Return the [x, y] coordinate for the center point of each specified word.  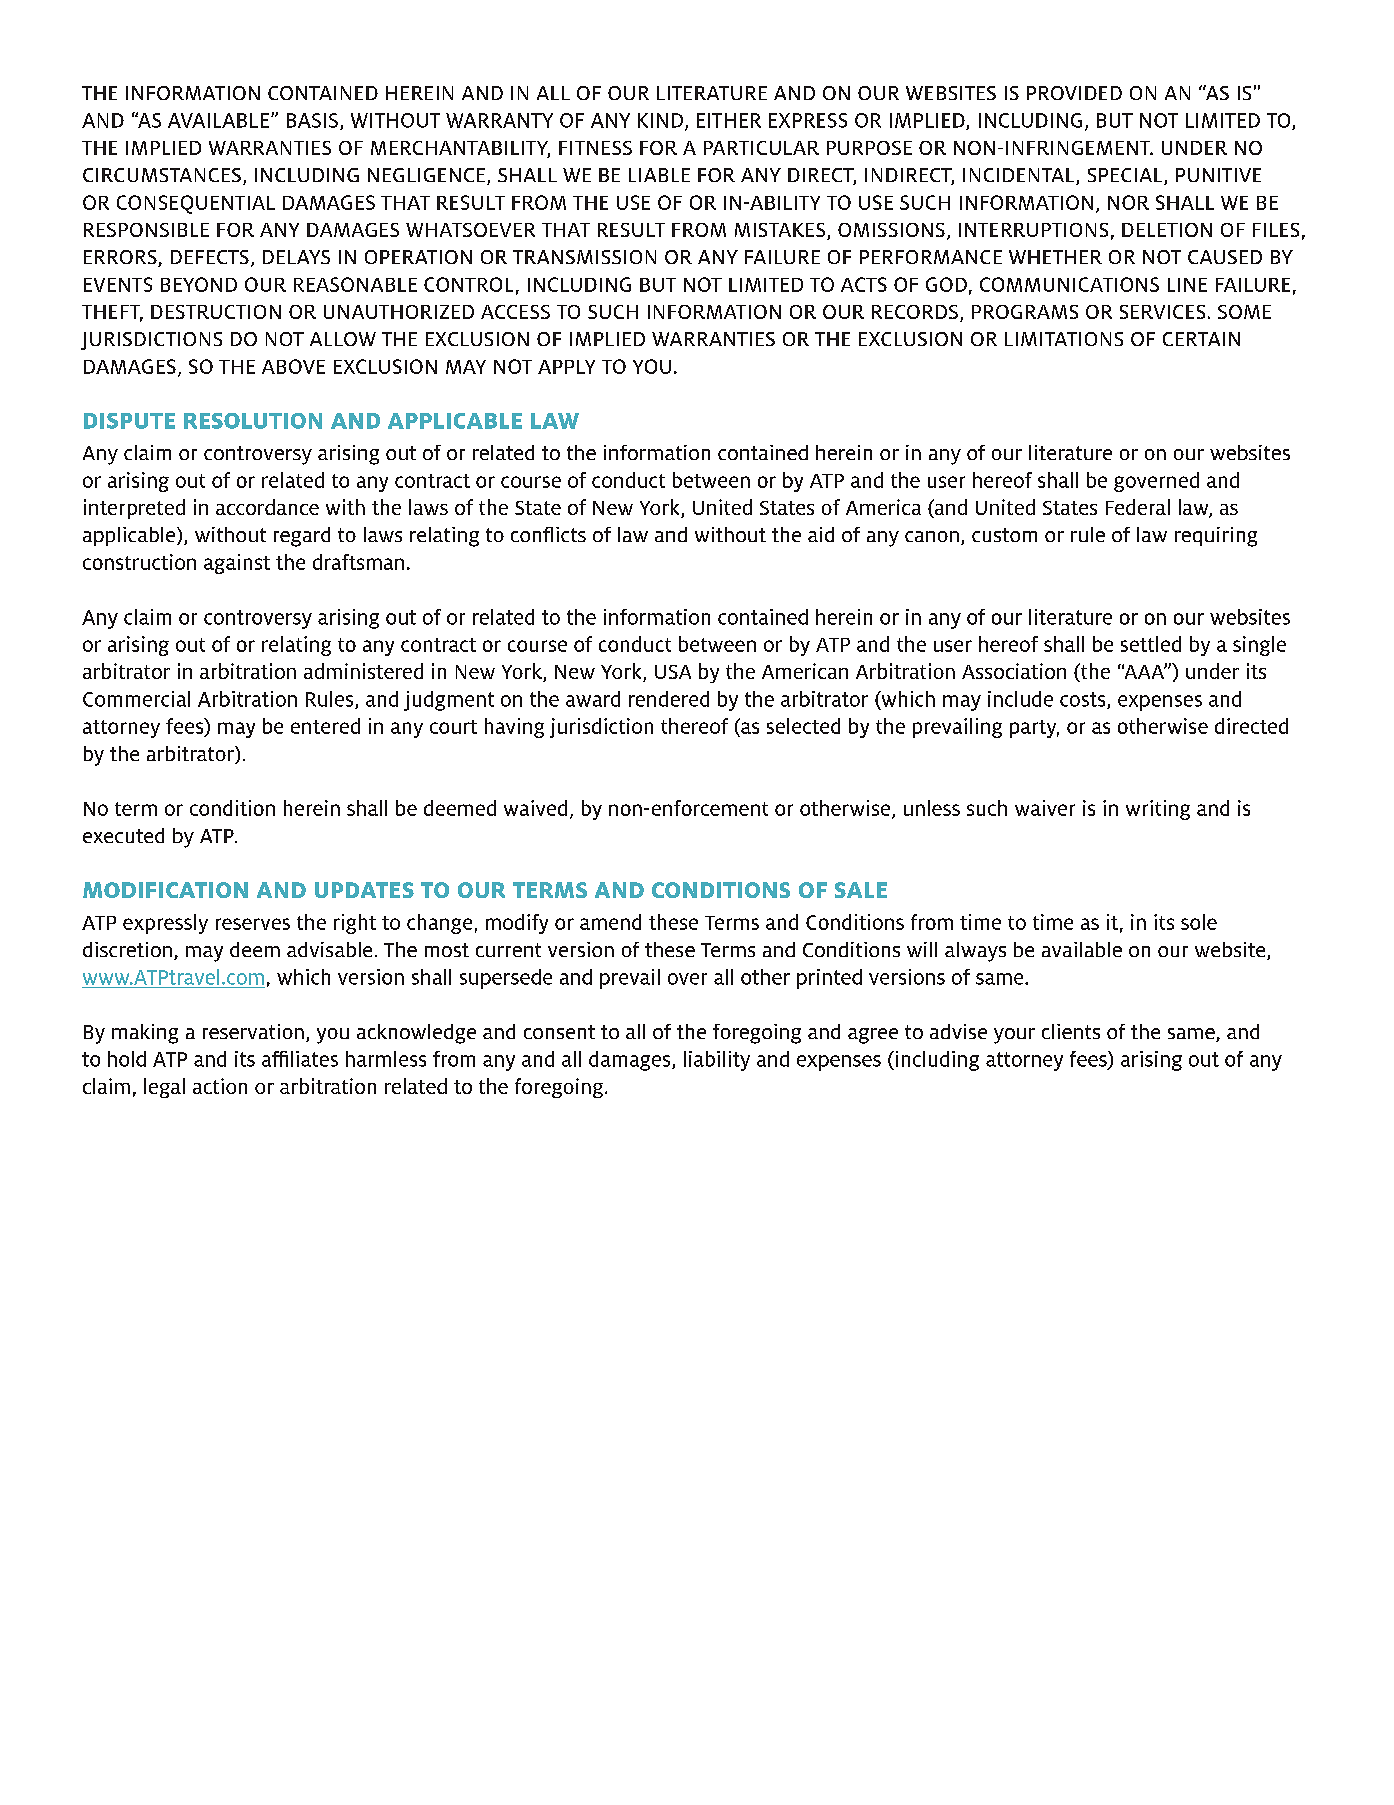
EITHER [729, 120]
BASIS [312, 120]
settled [1151, 644]
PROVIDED [1074, 93]
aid [821, 534]
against [237, 564]
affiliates [300, 1059]
